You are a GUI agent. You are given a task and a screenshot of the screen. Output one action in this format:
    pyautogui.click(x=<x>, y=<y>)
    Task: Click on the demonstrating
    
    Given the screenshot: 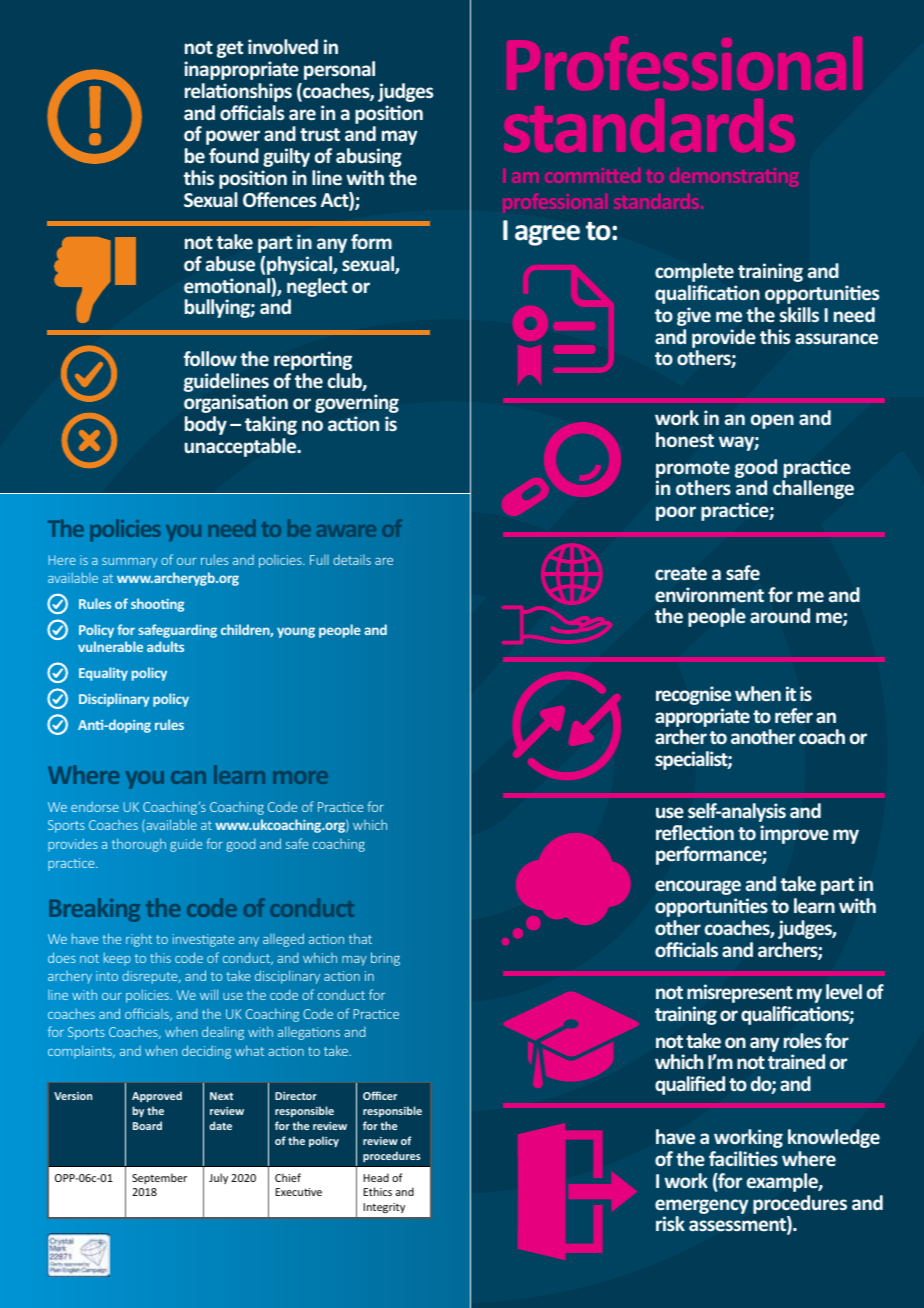 What is the action you would take?
    pyautogui.click(x=734, y=177)
